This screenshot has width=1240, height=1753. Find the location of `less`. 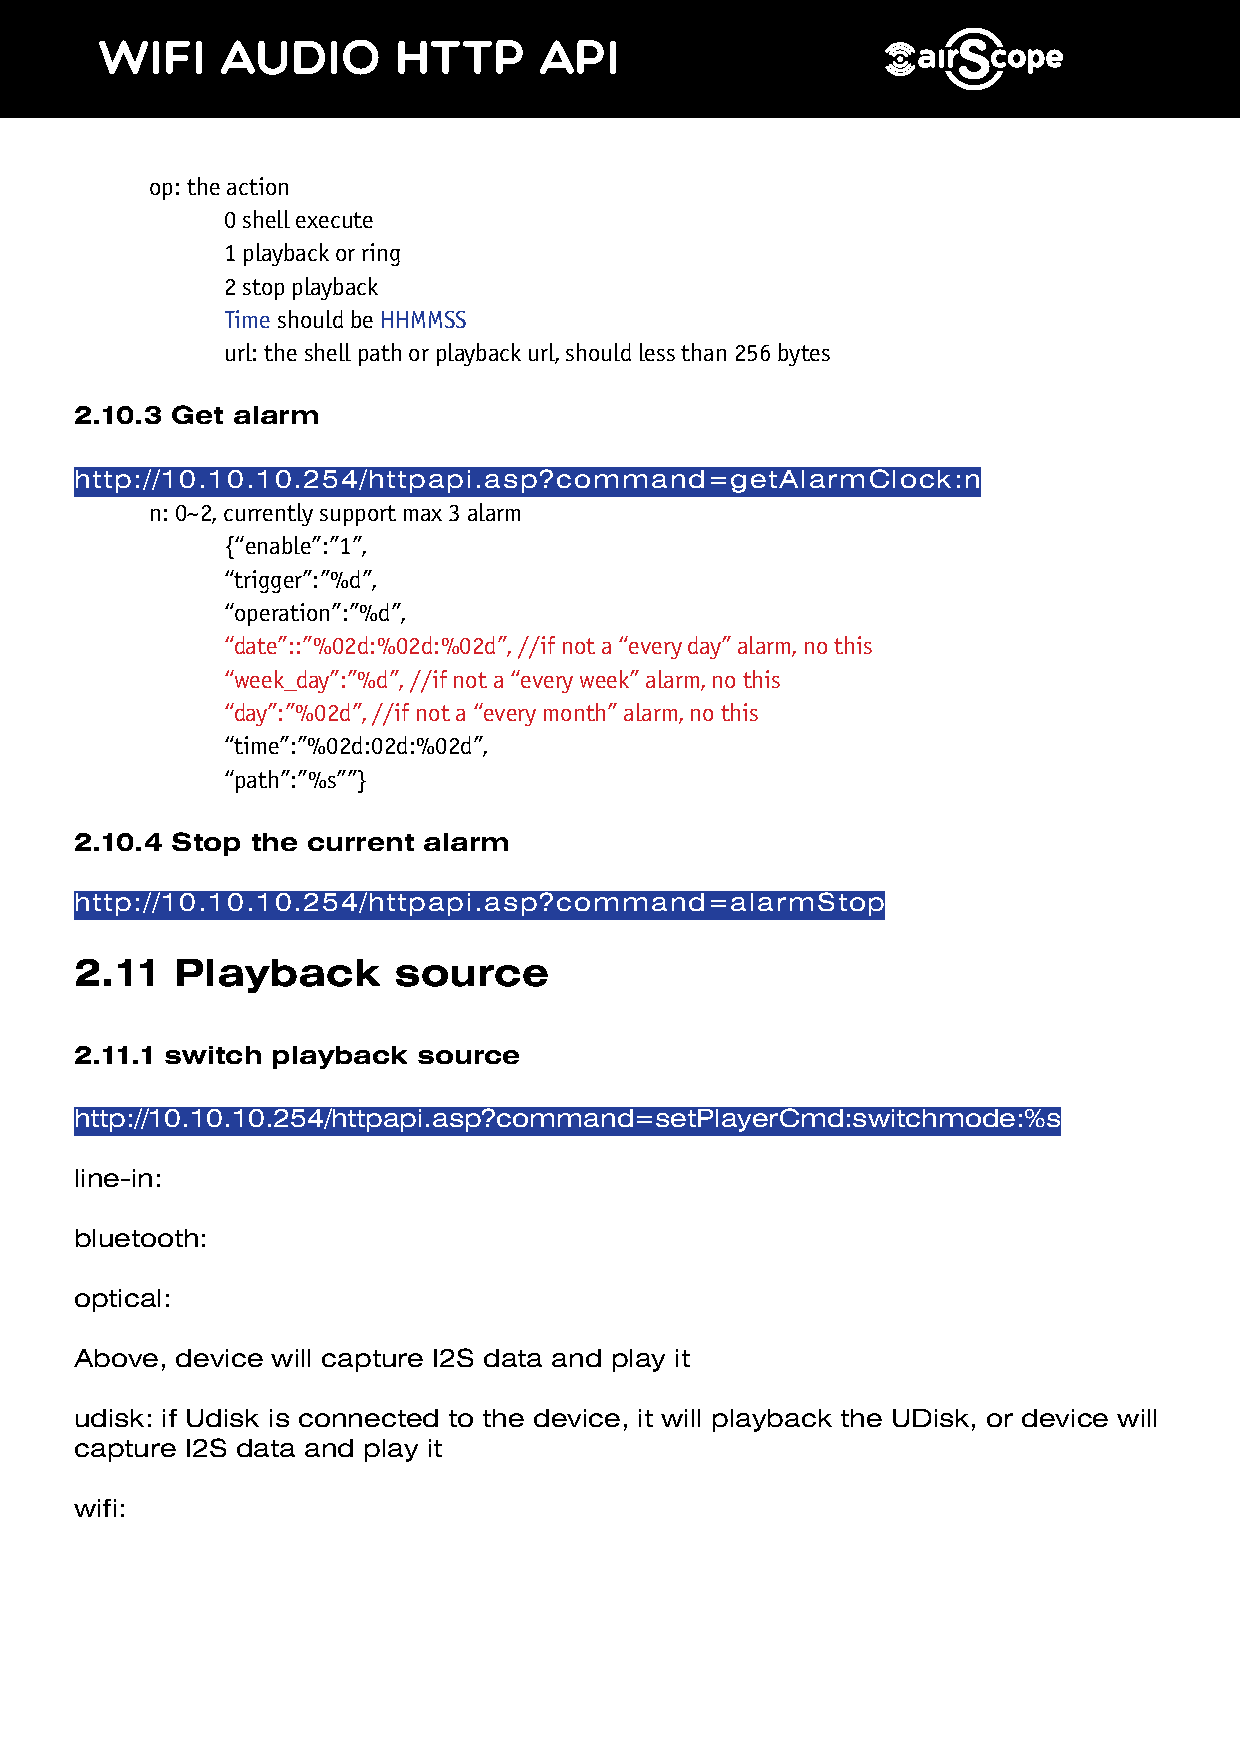

less is located at coordinates (657, 352).
